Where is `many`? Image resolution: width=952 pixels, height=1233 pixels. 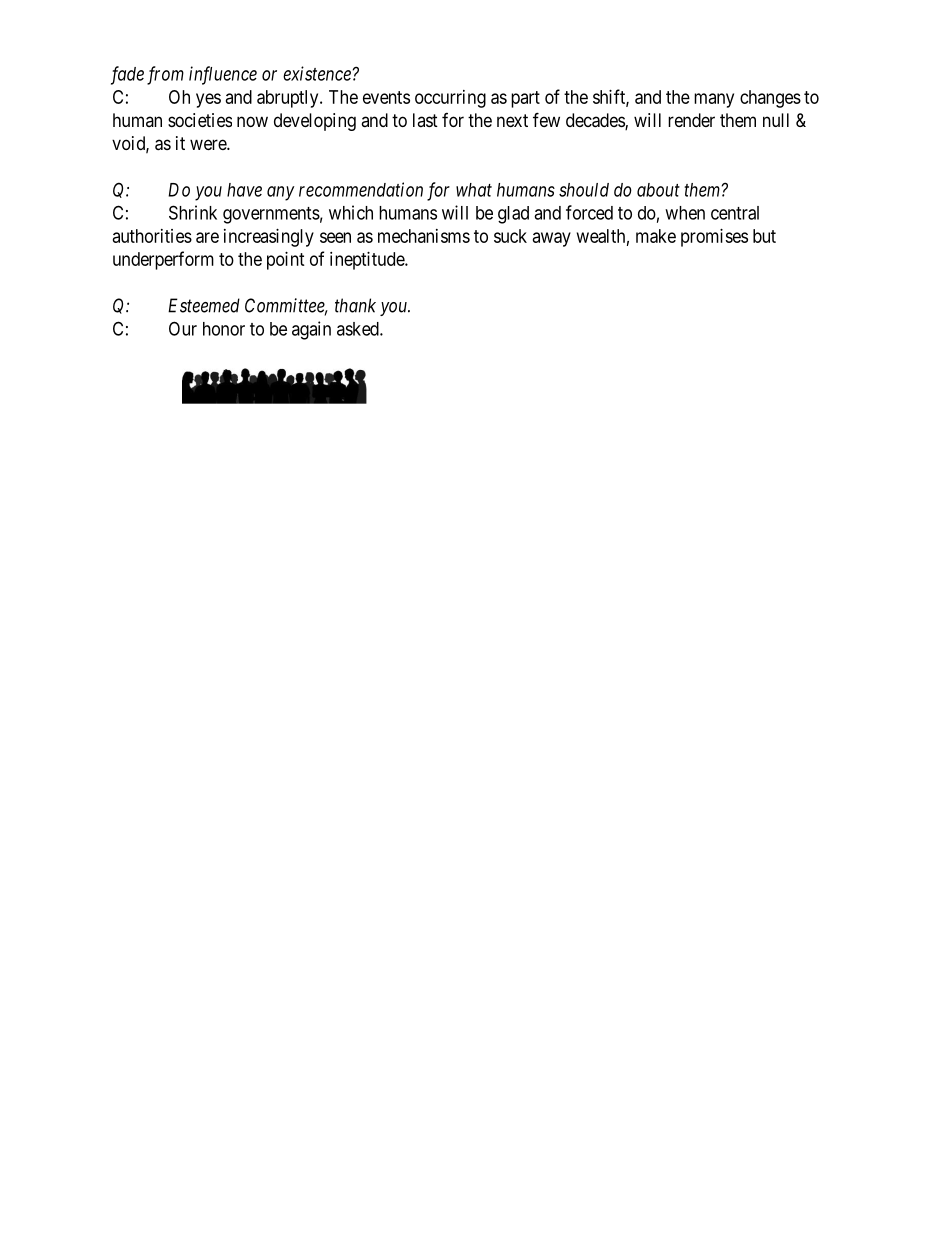 many is located at coordinates (714, 100).
